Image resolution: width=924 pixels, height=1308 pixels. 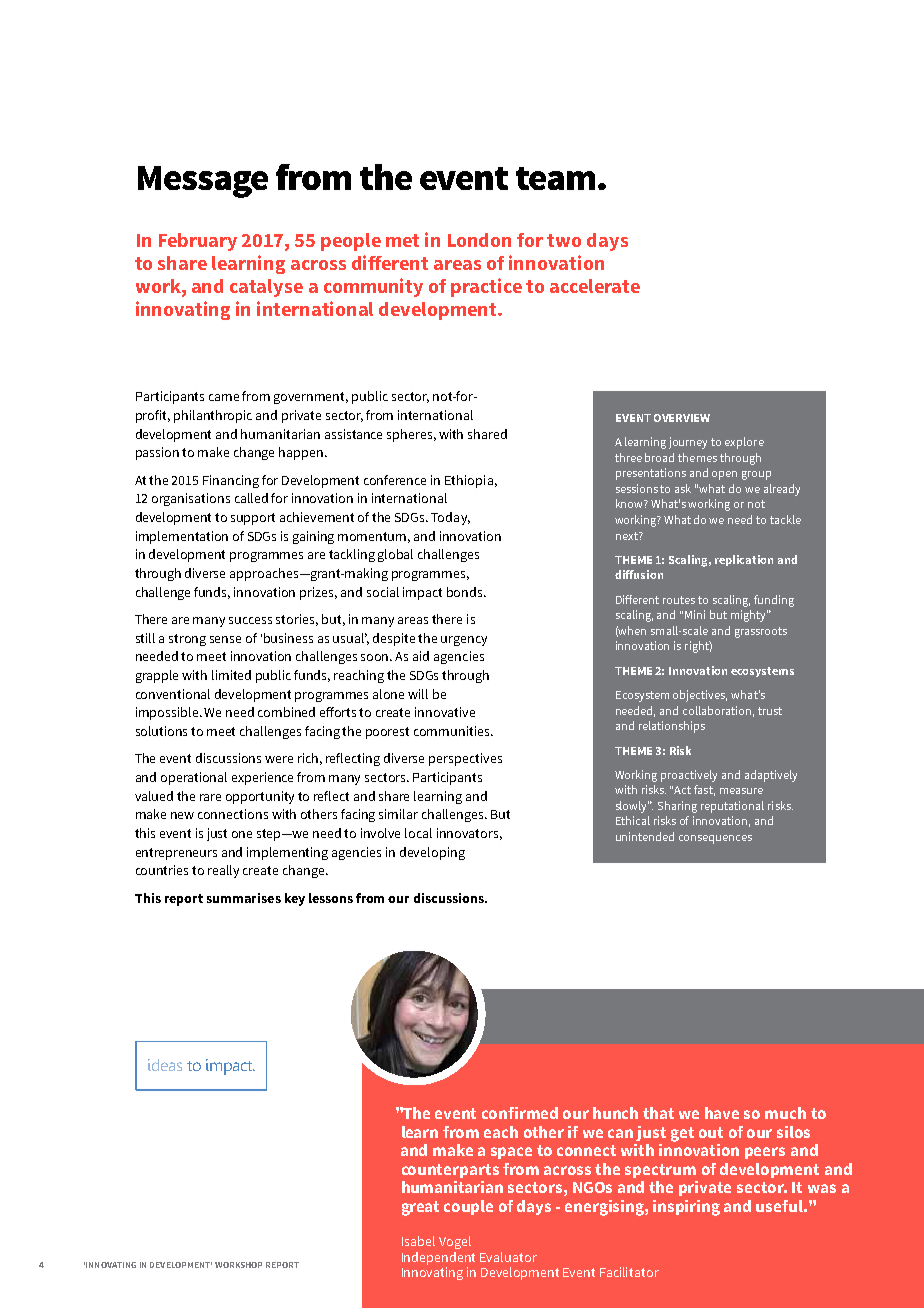 What do you see at coordinates (756, 475) in the image?
I see `group` at bounding box center [756, 475].
